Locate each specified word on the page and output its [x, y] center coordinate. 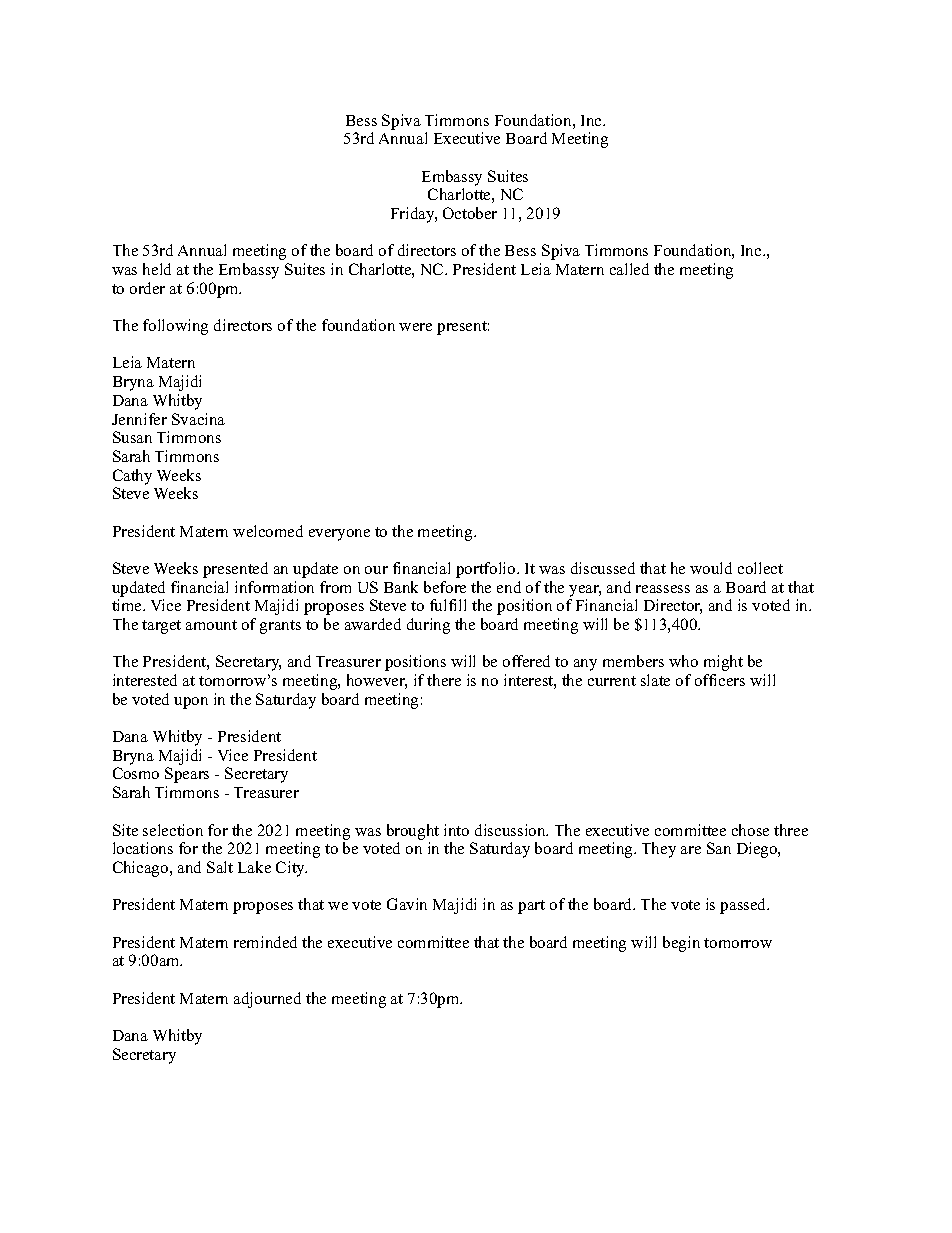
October [470, 213]
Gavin [407, 904]
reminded [265, 942]
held [157, 269]
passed [744, 906]
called [629, 269]
